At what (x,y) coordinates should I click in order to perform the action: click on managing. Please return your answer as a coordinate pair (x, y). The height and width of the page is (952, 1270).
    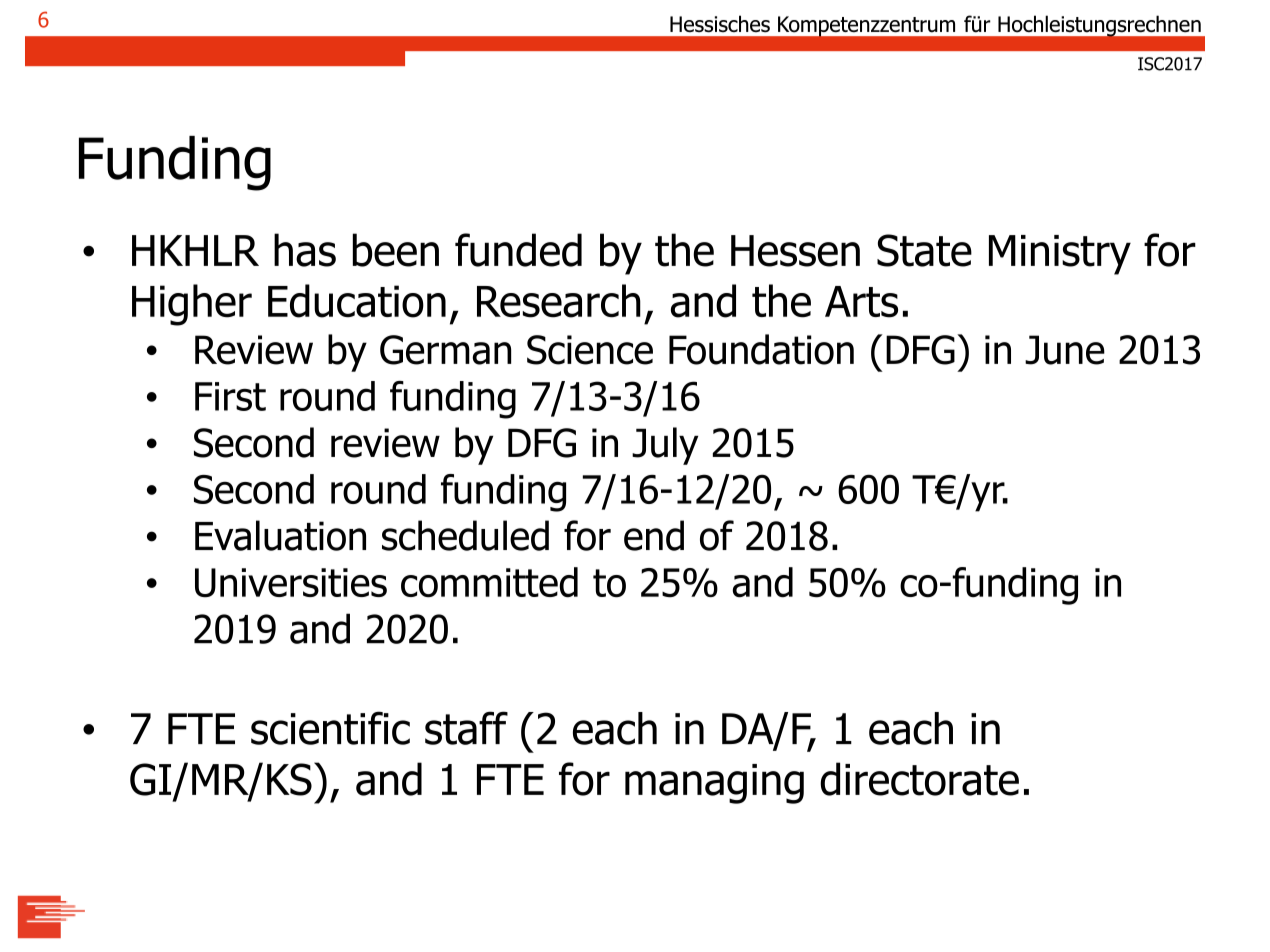
    Looking at the image, I should click on (714, 784).
